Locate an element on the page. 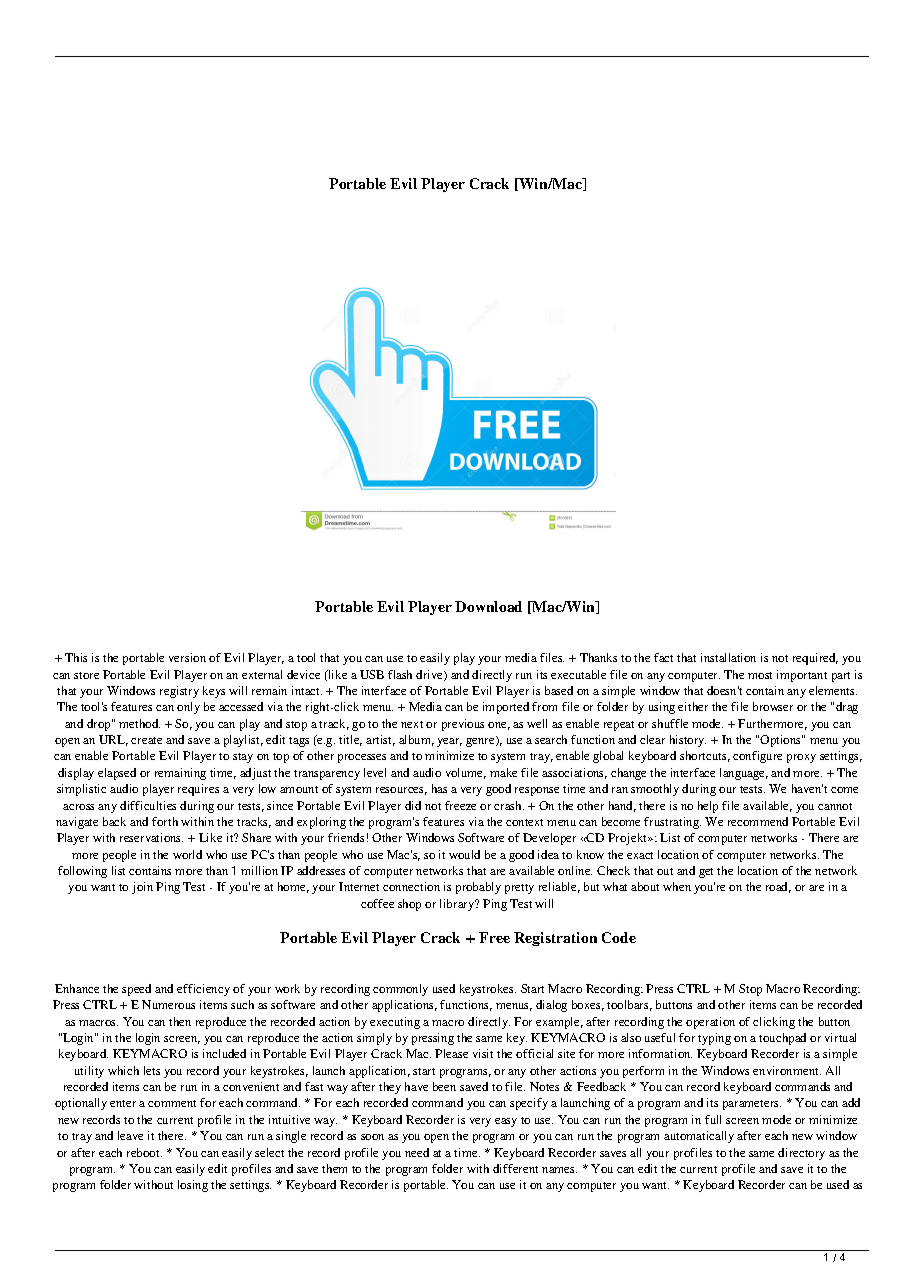  road is located at coordinates (778, 887).
